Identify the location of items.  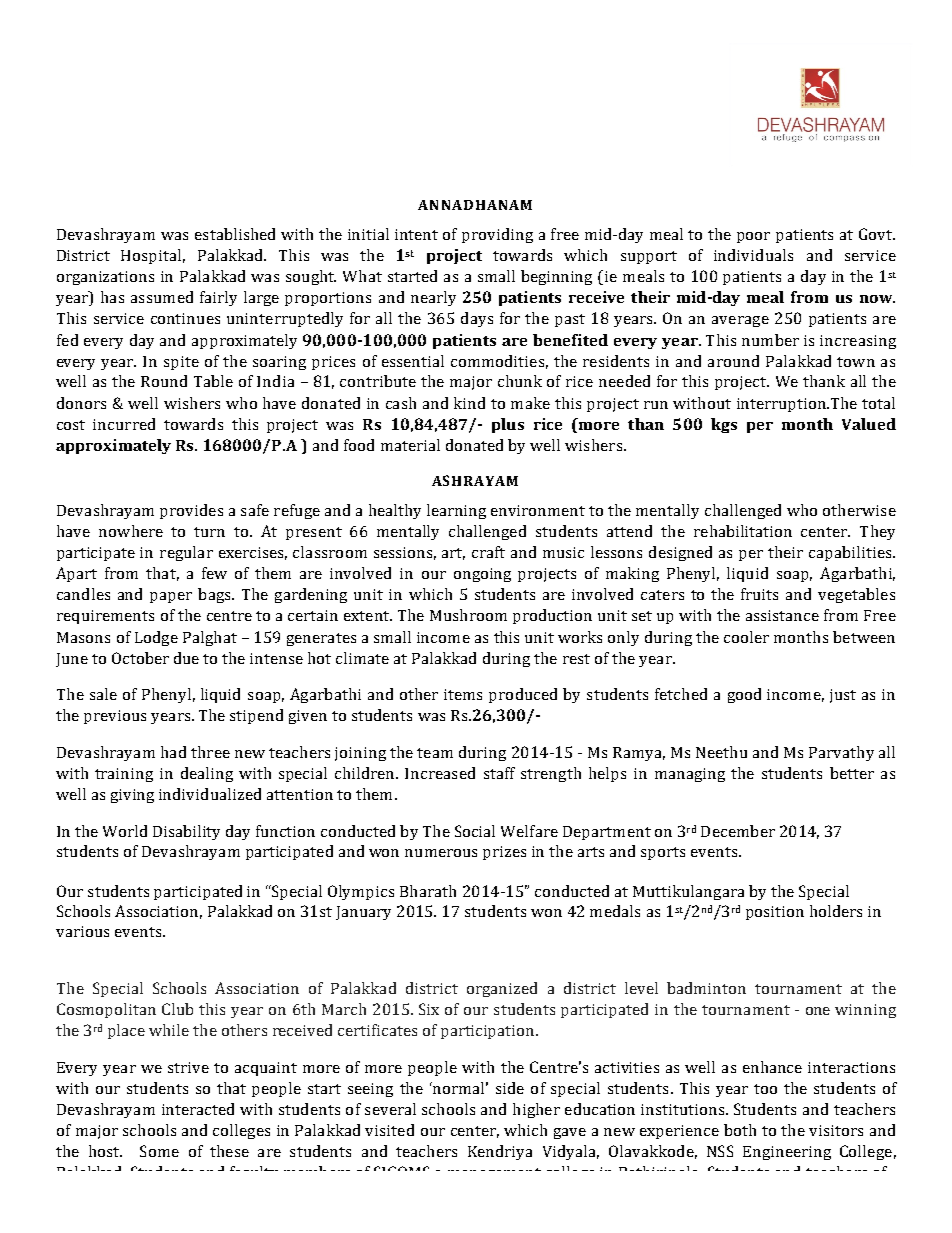
(463, 694).
